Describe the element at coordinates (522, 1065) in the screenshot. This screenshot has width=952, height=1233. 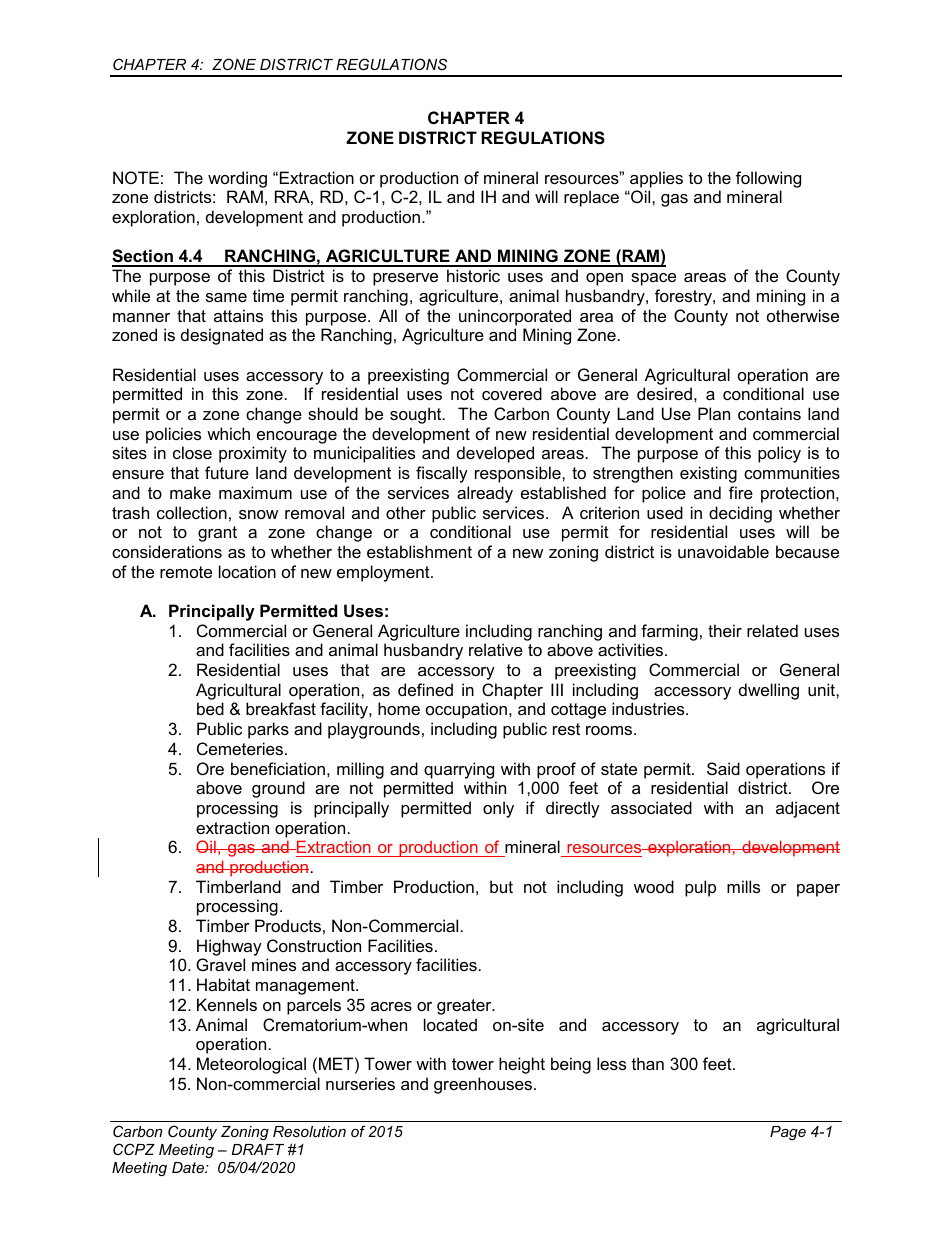
I see `height` at that location.
